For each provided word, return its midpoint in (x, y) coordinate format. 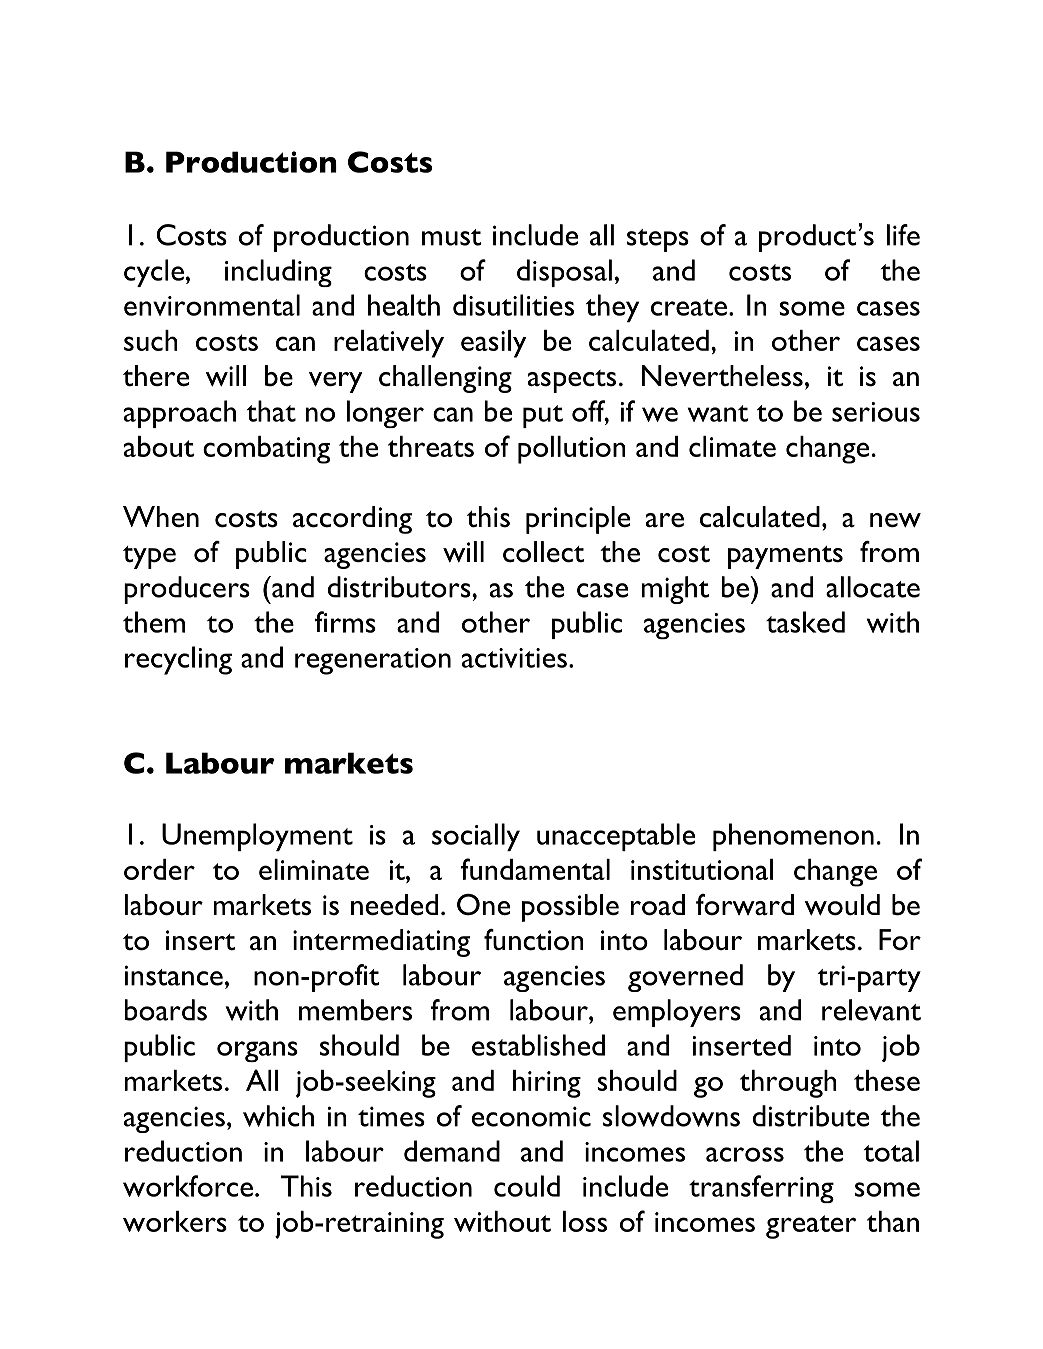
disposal (564, 273)
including (278, 273)
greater (811, 1227)
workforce (188, 1186)
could (527, 1186)
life (903, 235)
